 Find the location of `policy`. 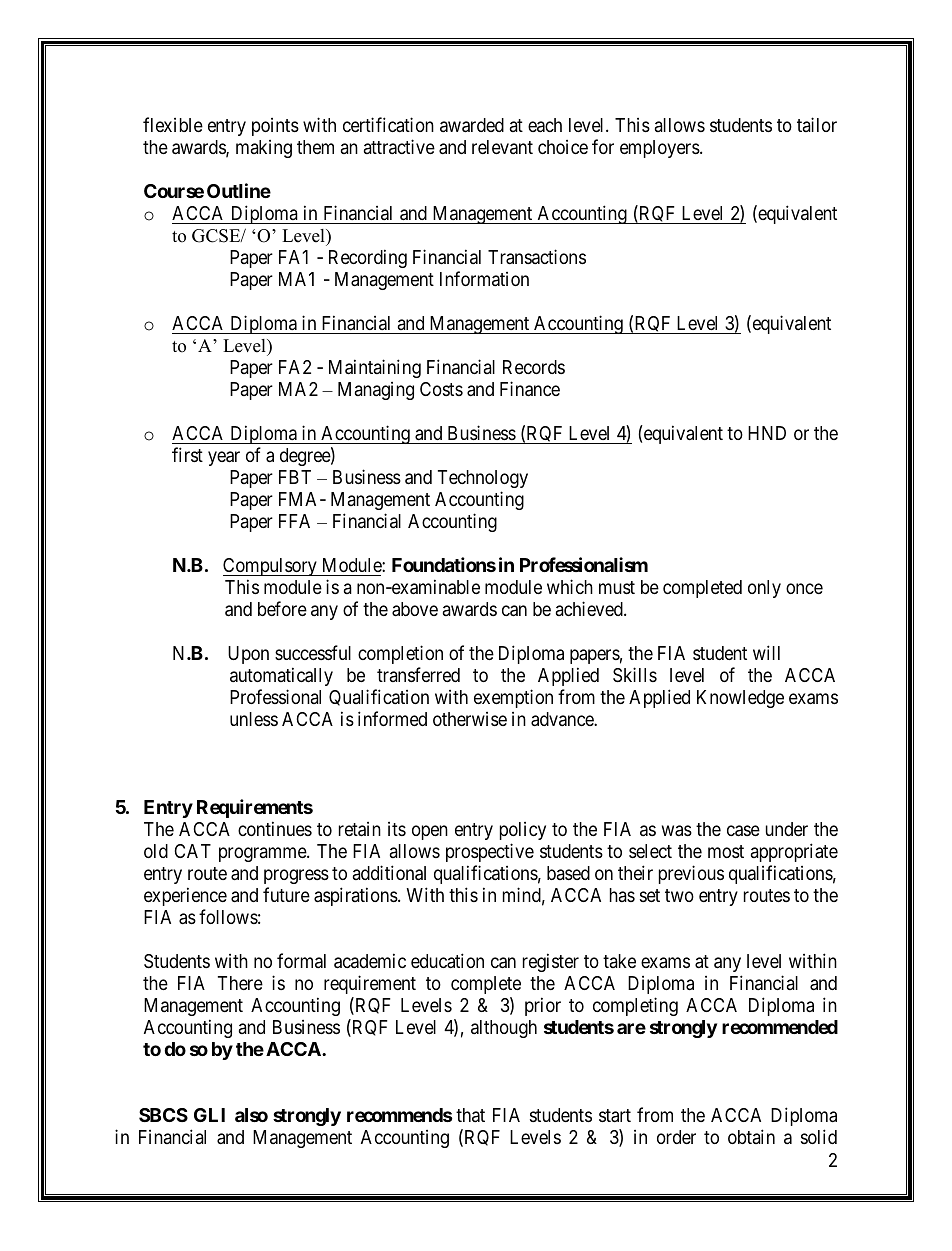

policy is located at coordinates (523, 831).
